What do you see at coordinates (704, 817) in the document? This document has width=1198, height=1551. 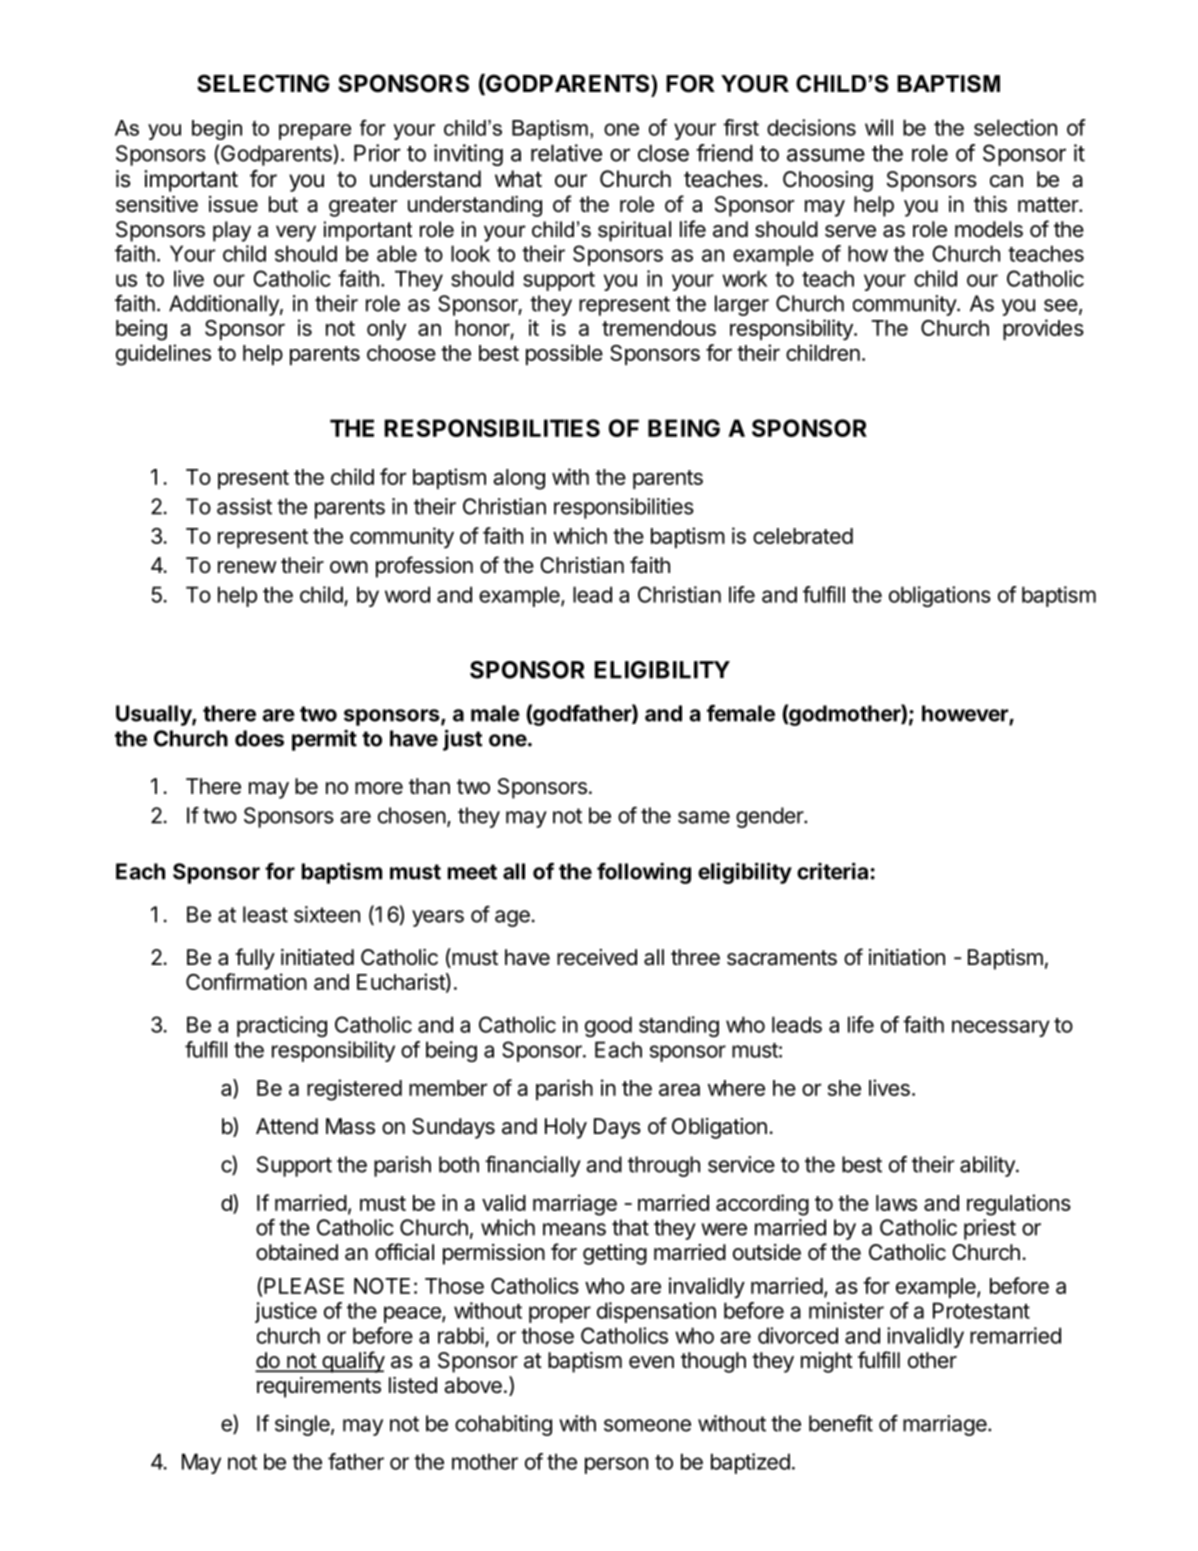 I see `same` at bounding box center [704, 817].
